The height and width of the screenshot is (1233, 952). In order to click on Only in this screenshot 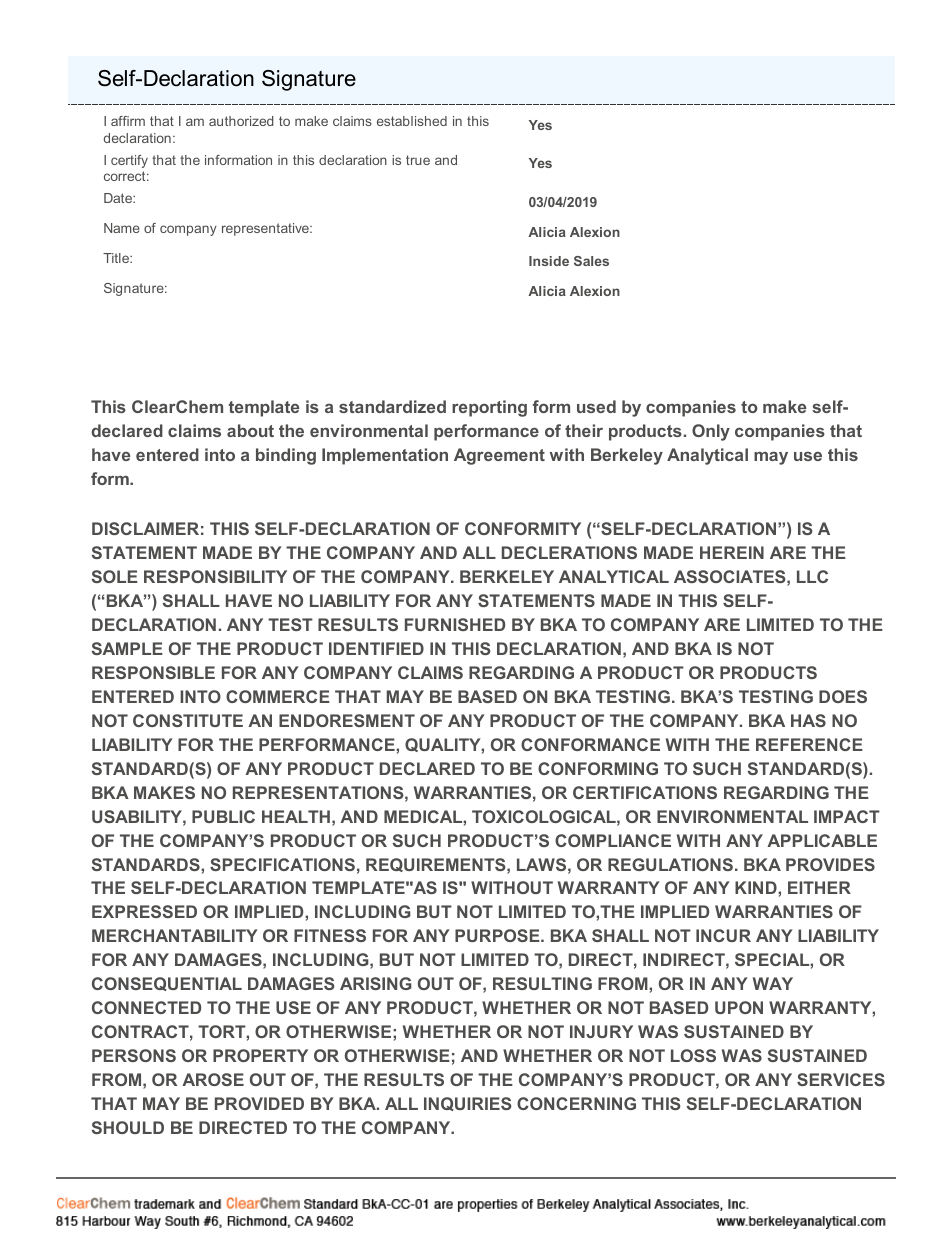, I will do `click(711, 432)`.
